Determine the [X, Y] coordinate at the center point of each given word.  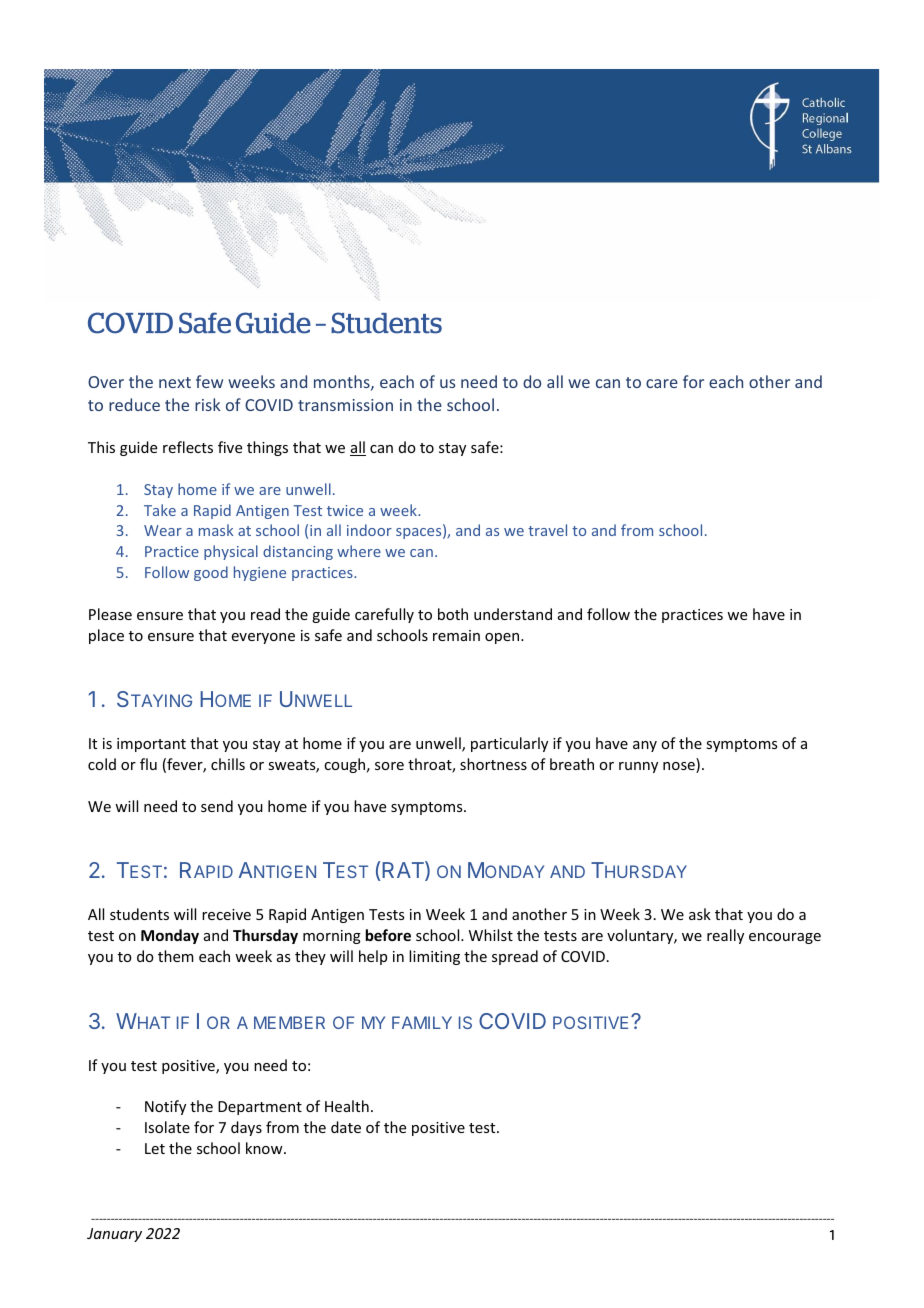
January [114, 1235]
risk [207, 404]
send [217, 806]
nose [680, 767]
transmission [345, 405]
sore [389, 766]
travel [547, 530]
